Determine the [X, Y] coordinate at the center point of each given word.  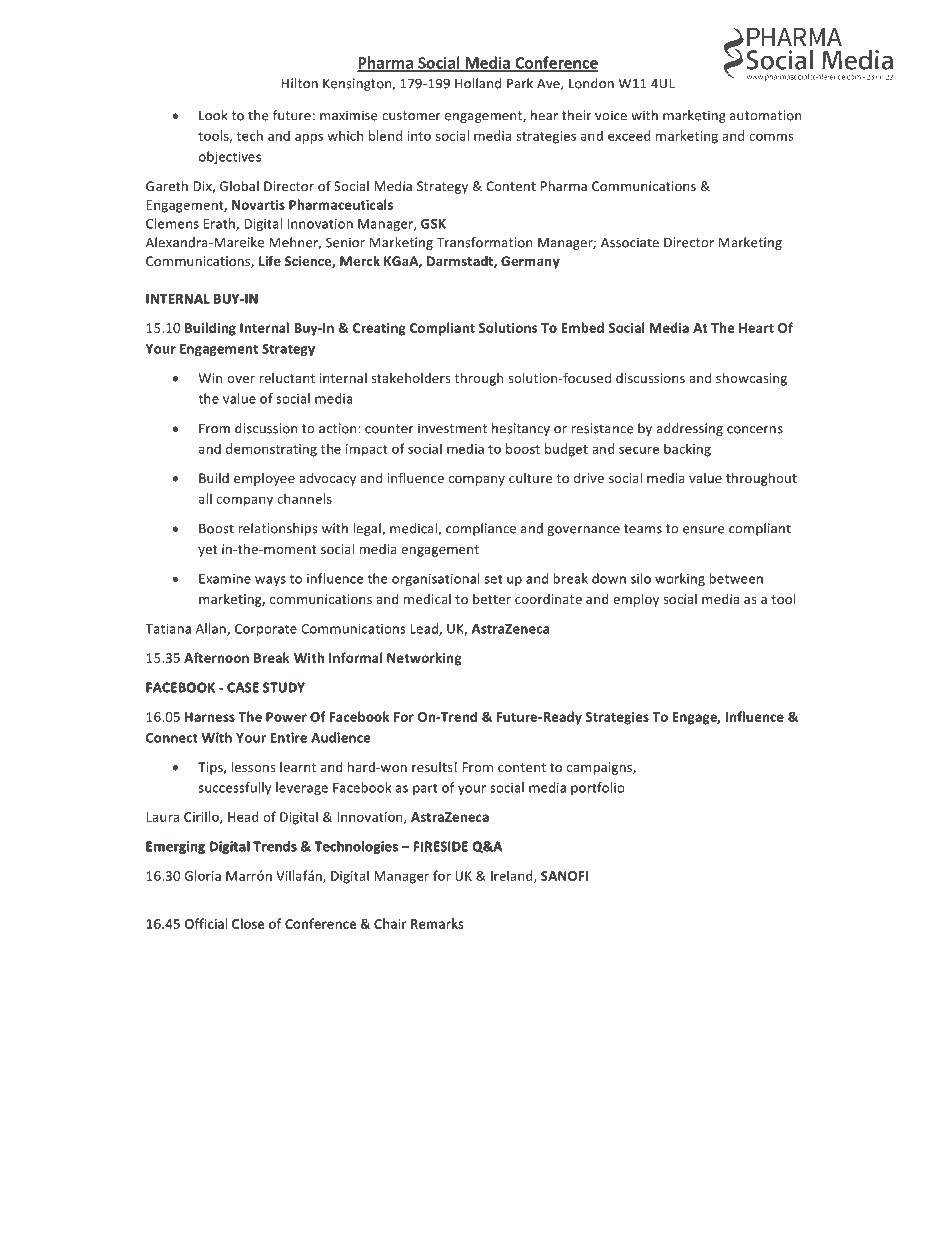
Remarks [437, 923]
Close [248, 923]
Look [213, 115]
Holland [478, 83]
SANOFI [564, 876]
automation [766, 115]
